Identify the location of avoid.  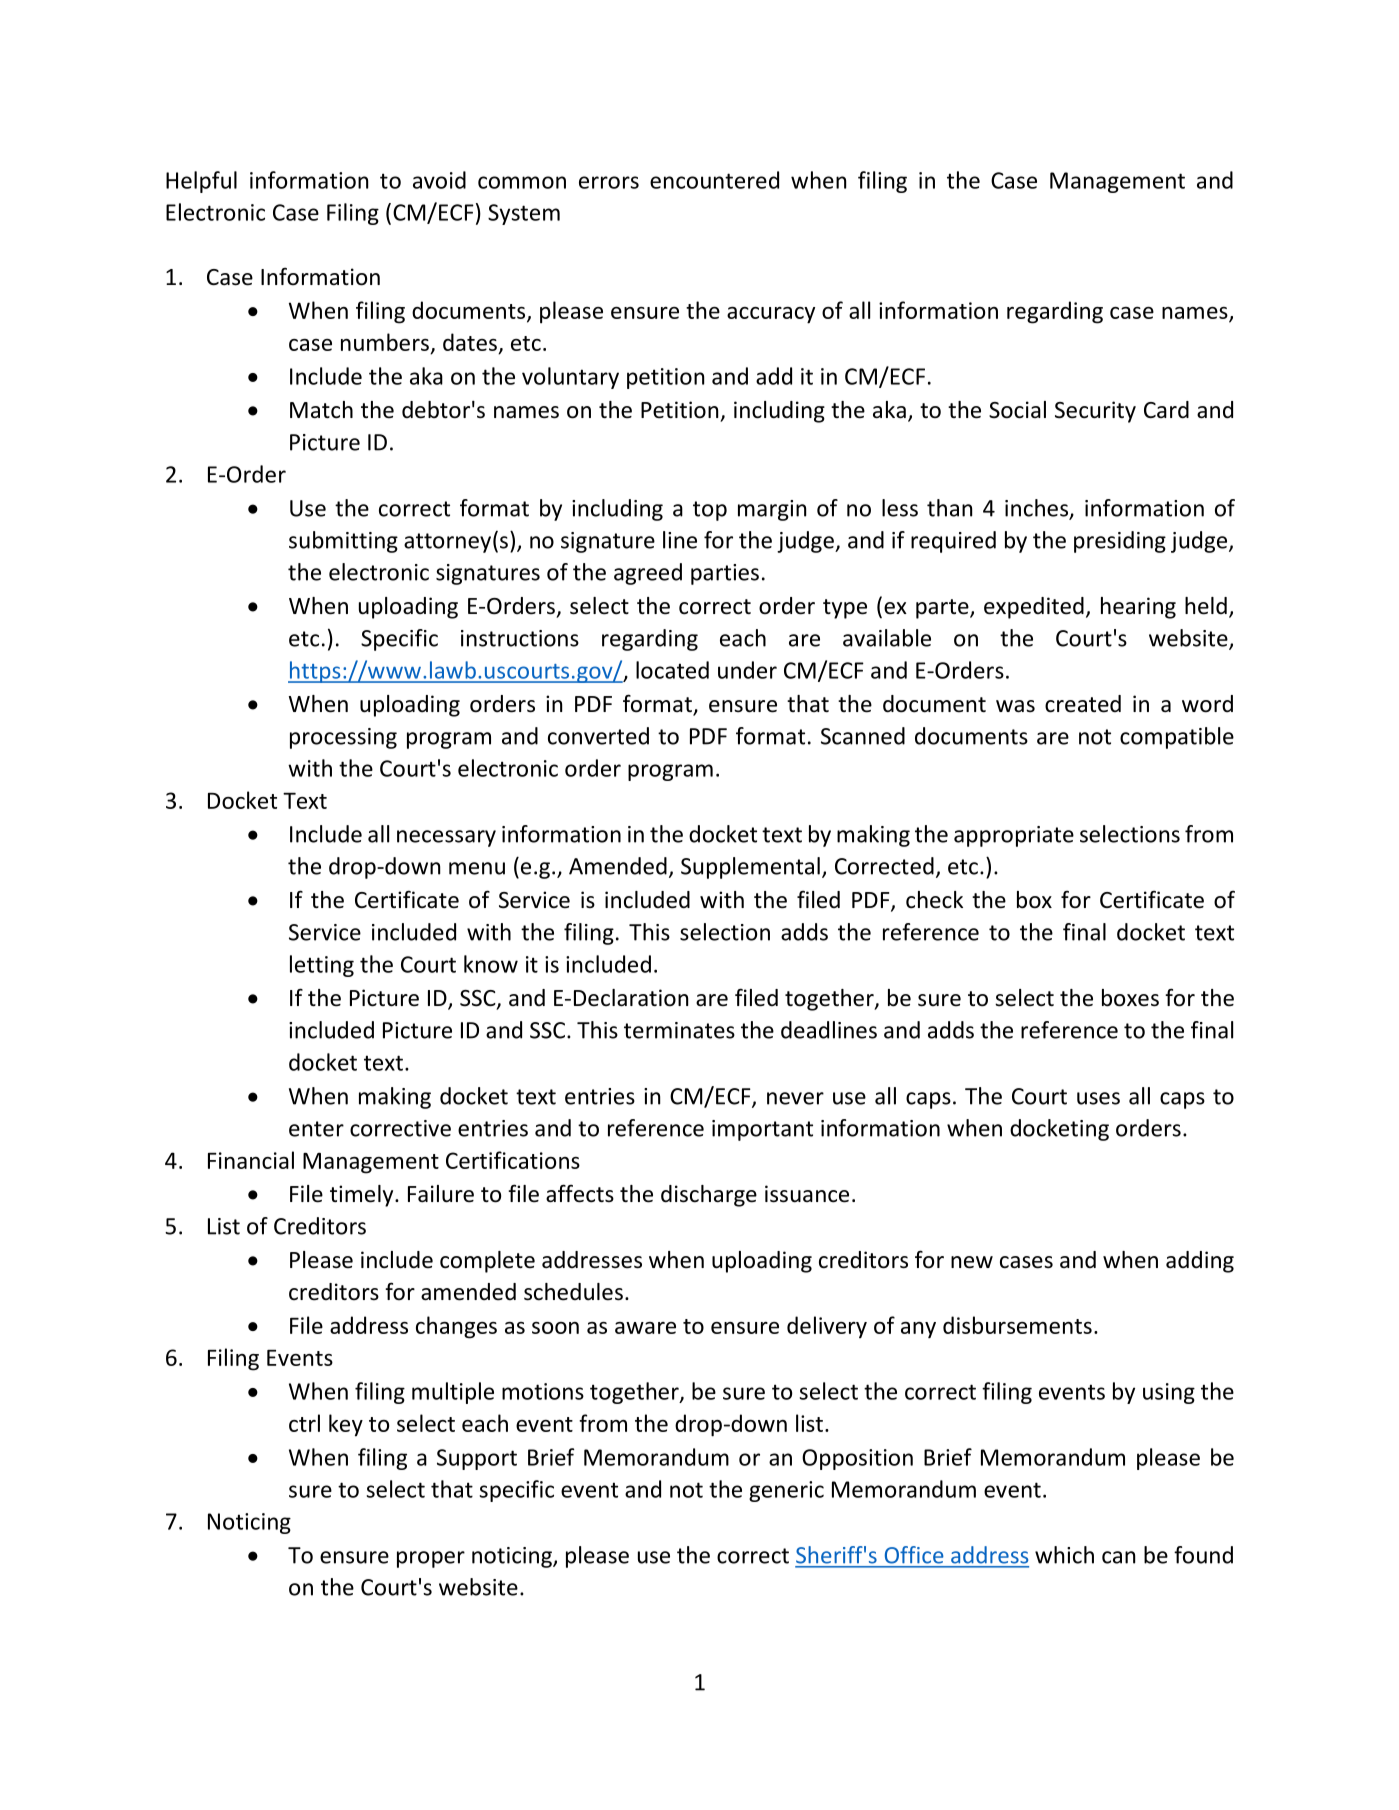
(439, 180).
